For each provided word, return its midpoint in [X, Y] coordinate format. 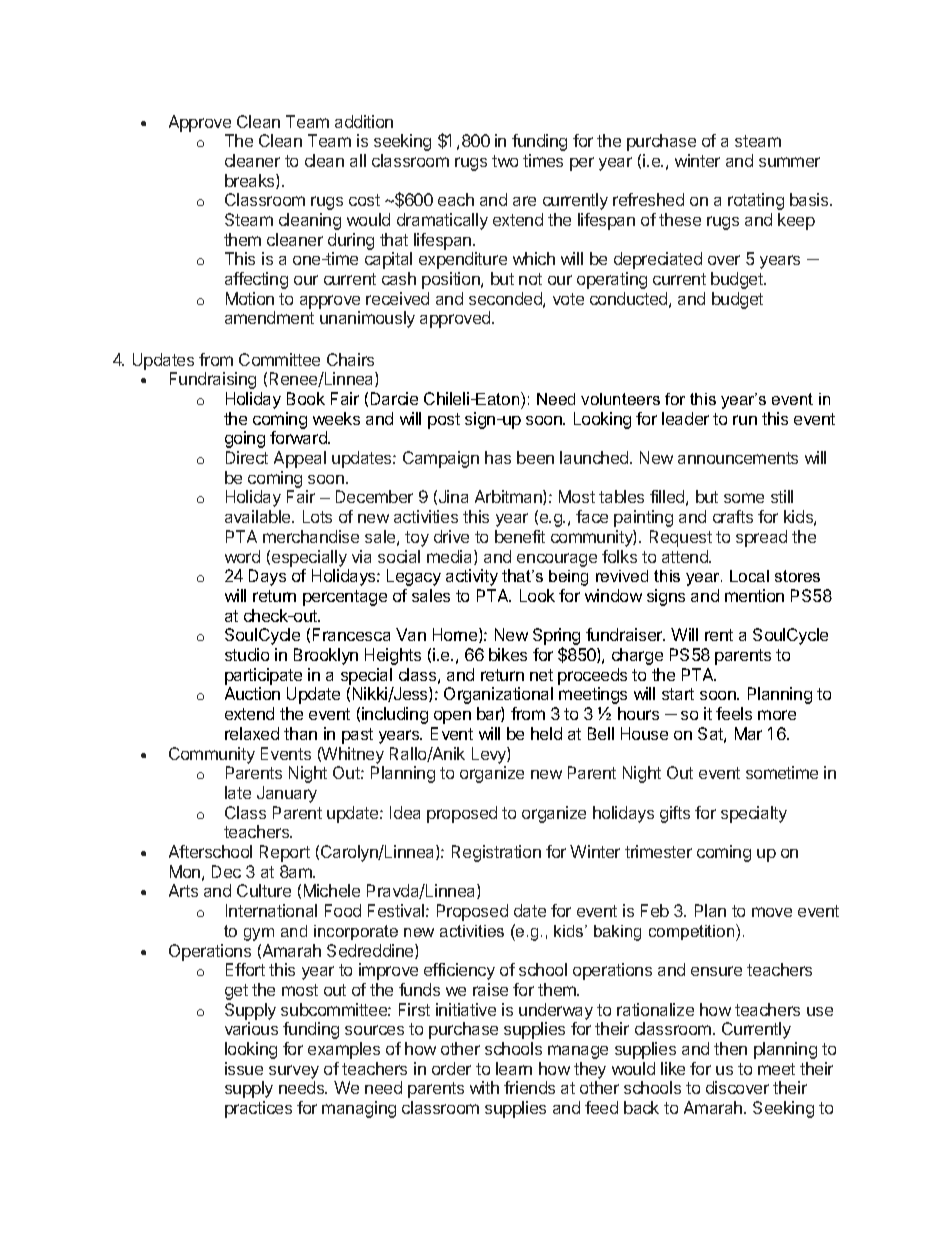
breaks [251, 181]
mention [754, 595]
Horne [456, 635]
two [505, 161]
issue [244, 1068]
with [484, 1087]
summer [789, 162]
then [730, 1048]
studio [247, 654]
